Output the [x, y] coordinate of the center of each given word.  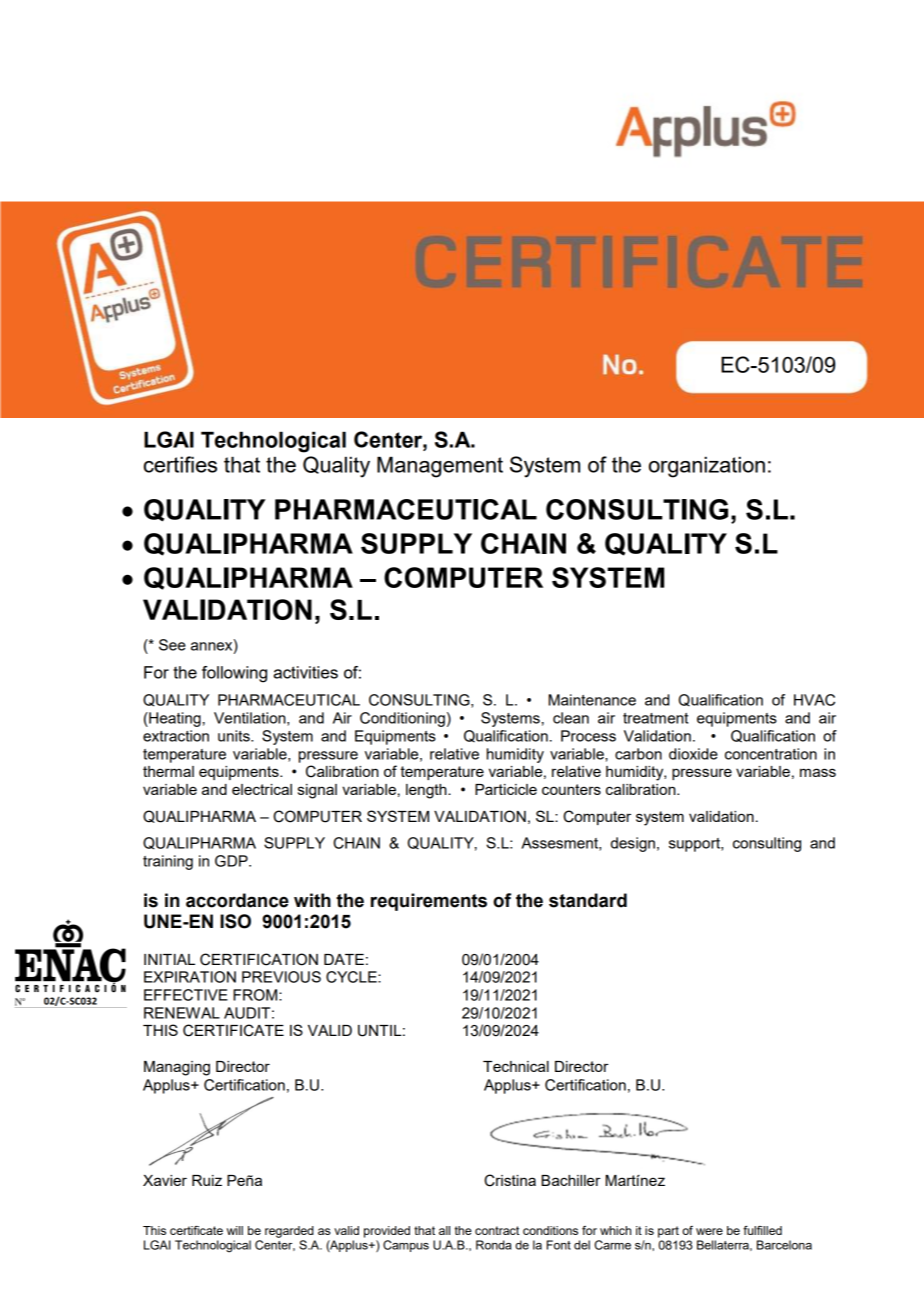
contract [497, 1230]
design [633, 844]
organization [707, 467]
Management [440, 467]
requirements [429, 902]
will [235, 1230]
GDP [232, 861]
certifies [180, 464]
